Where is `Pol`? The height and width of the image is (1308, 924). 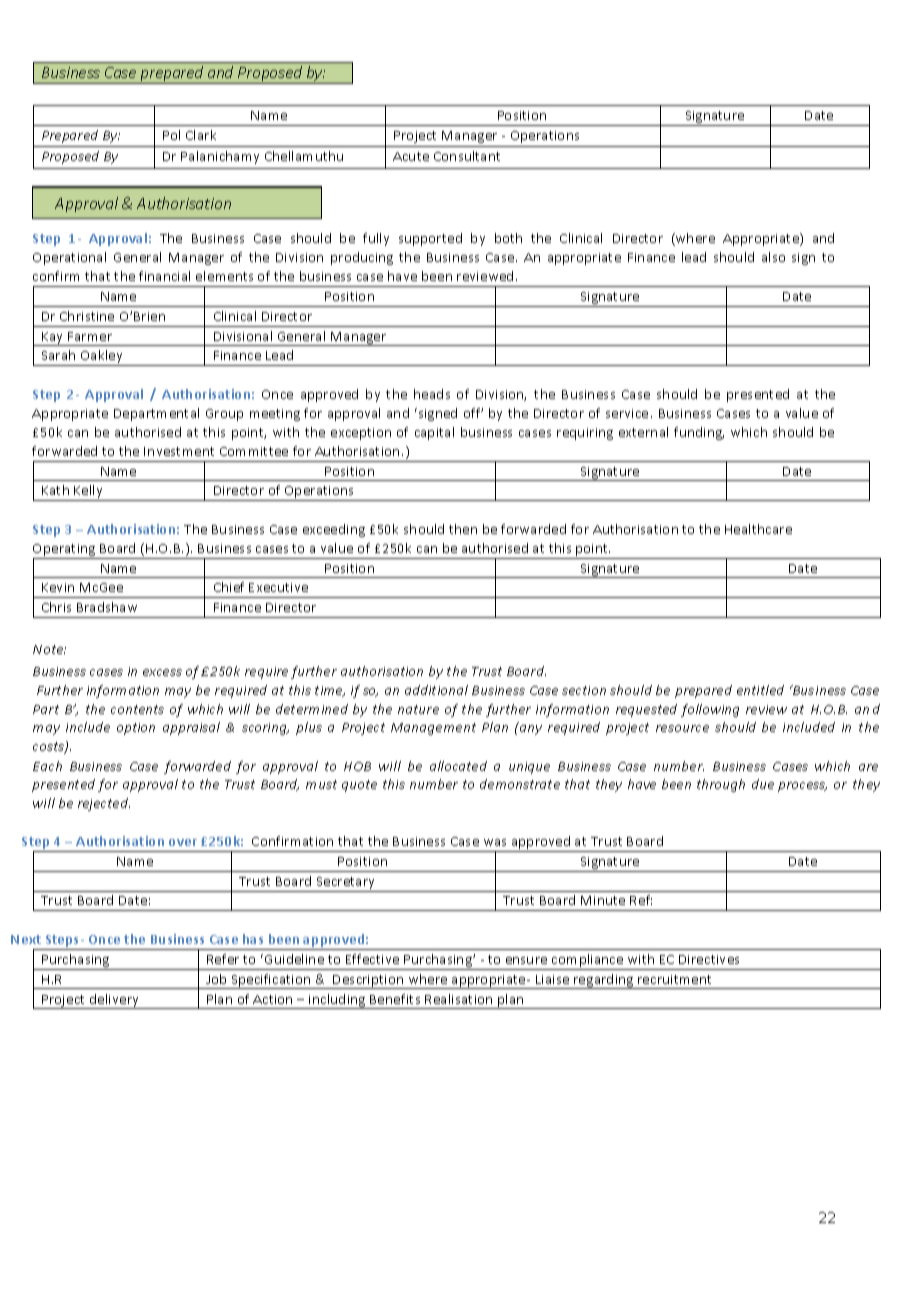 Pol is located at coordinates (171, 135).
